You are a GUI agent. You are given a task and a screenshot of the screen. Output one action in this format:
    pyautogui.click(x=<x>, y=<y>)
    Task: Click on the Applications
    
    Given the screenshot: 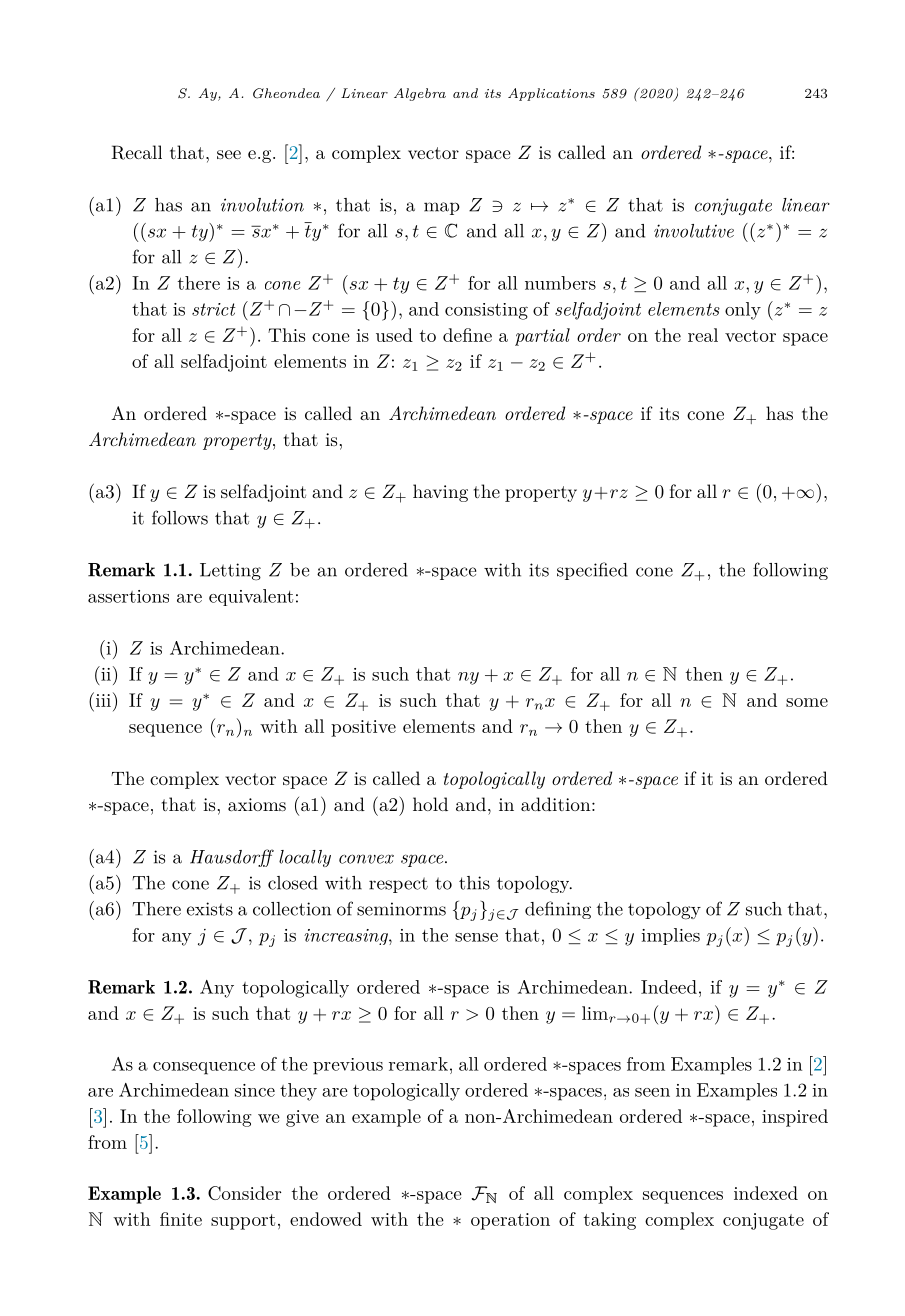 What is the action you would take?
    pyautogui.click(x=551, y=94)
